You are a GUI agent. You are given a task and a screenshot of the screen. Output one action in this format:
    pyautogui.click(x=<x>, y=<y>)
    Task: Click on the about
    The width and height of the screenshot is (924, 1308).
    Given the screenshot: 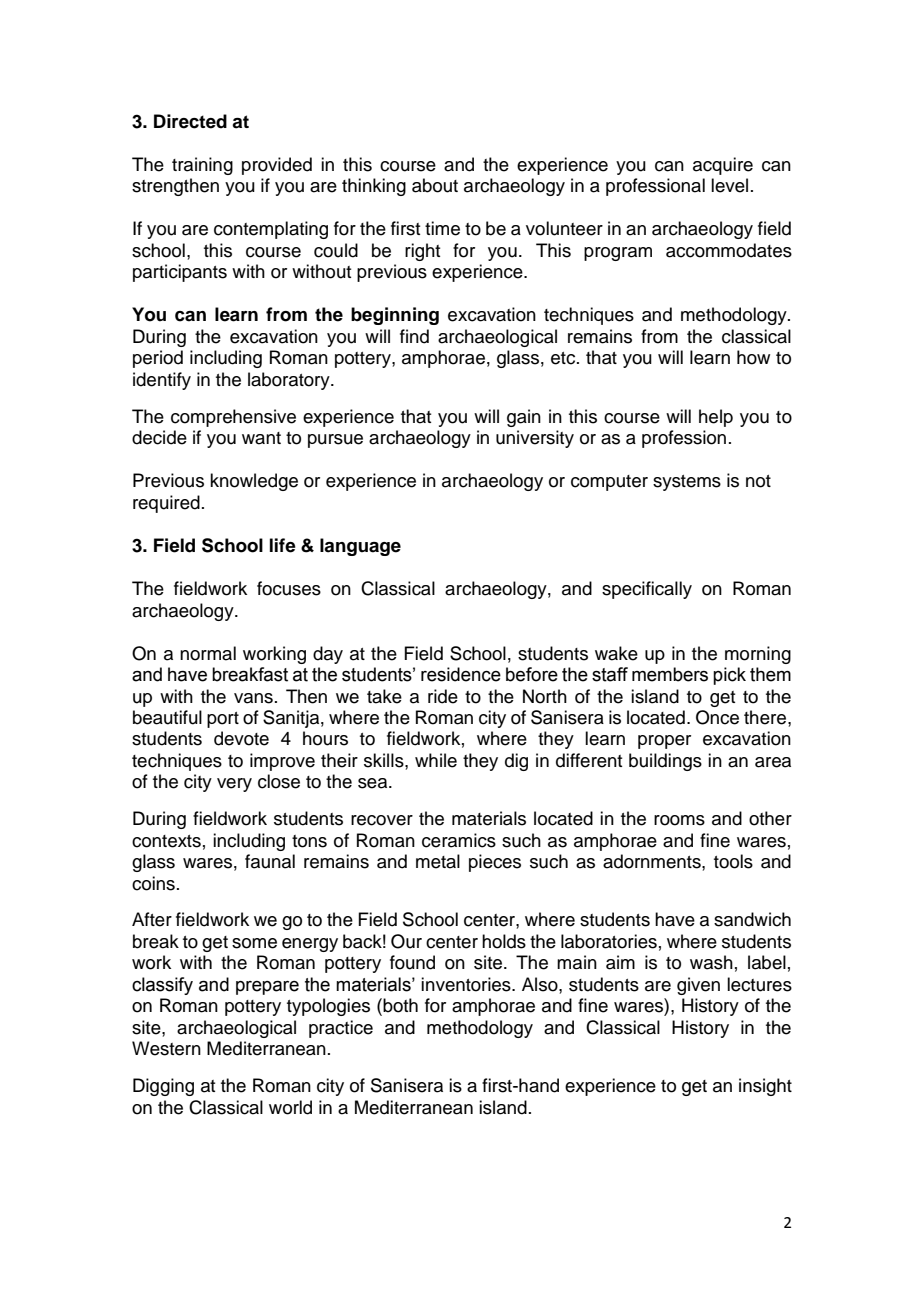 What is the action you would take?
    pyautogui.click(x=435, y=185)
